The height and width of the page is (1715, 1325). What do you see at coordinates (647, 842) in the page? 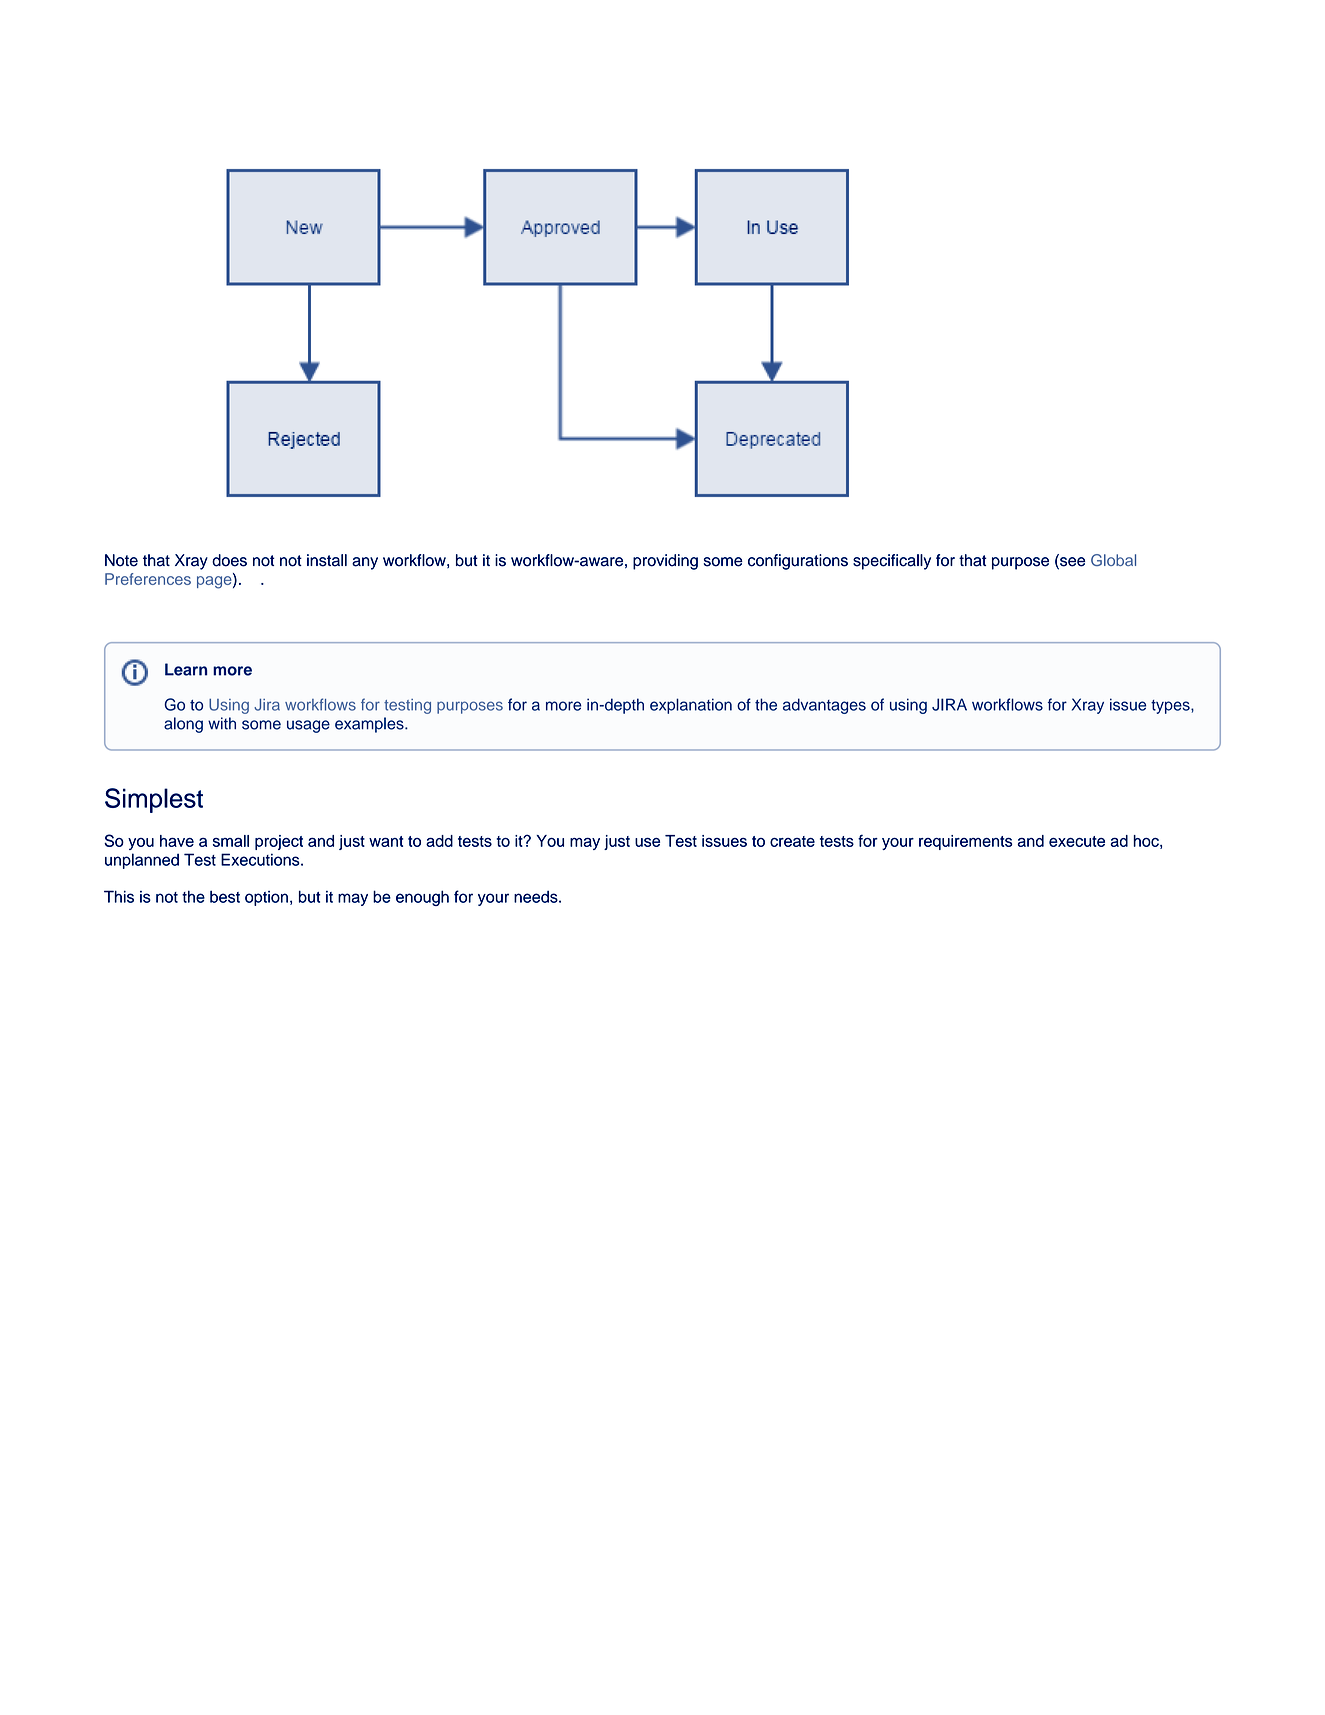
I see `use` at bounding box center [647, 842].
